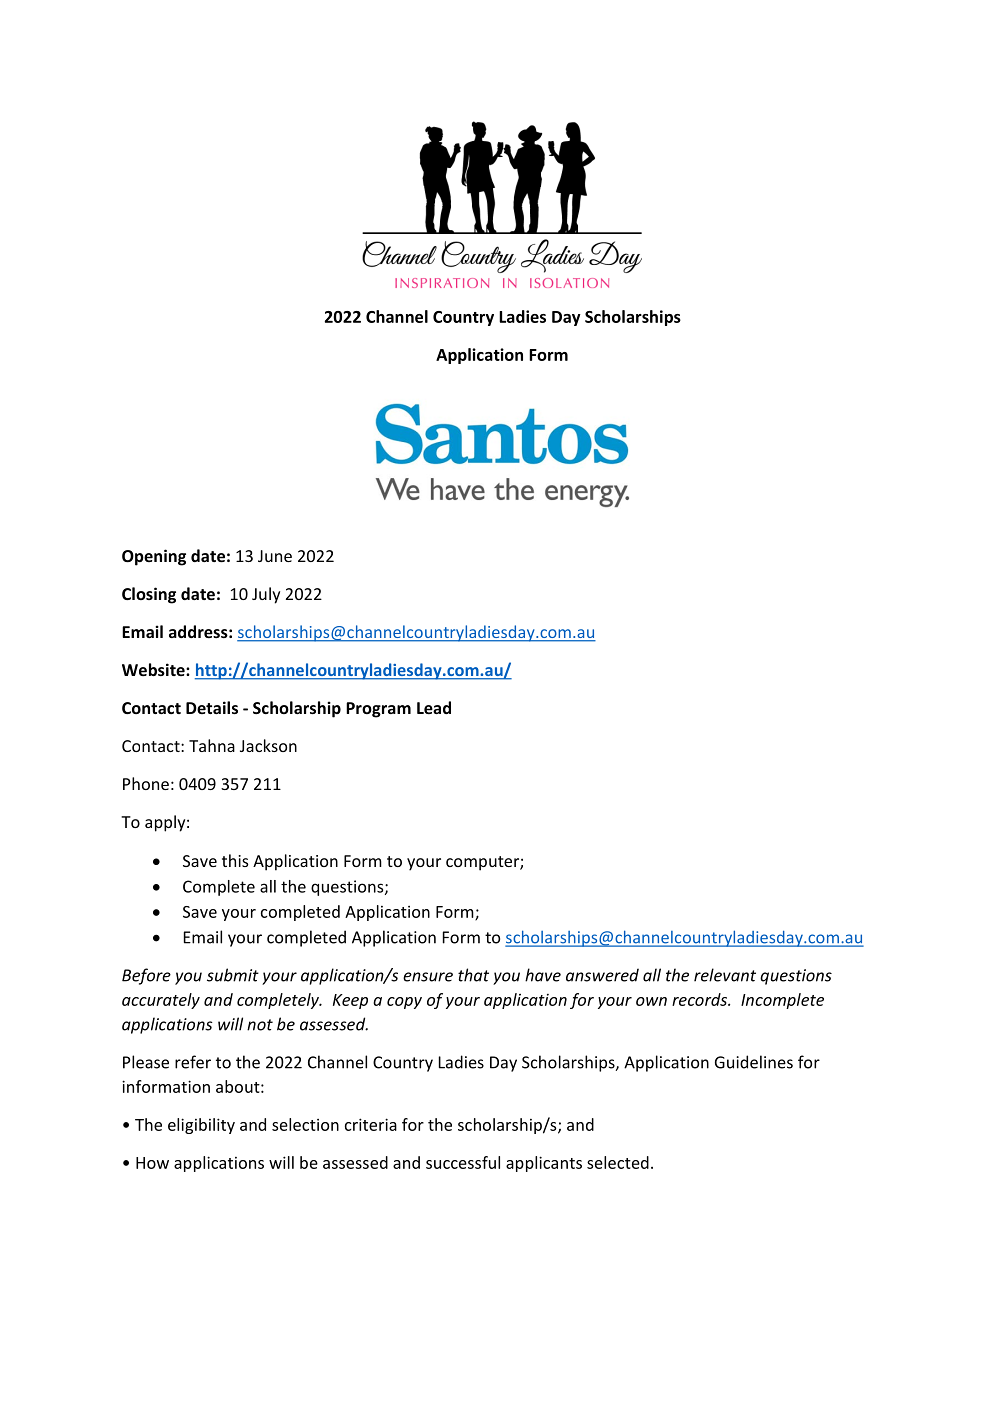 The width and height of the page is (1005, 1422). I want to click on that, so click(473, 975).
